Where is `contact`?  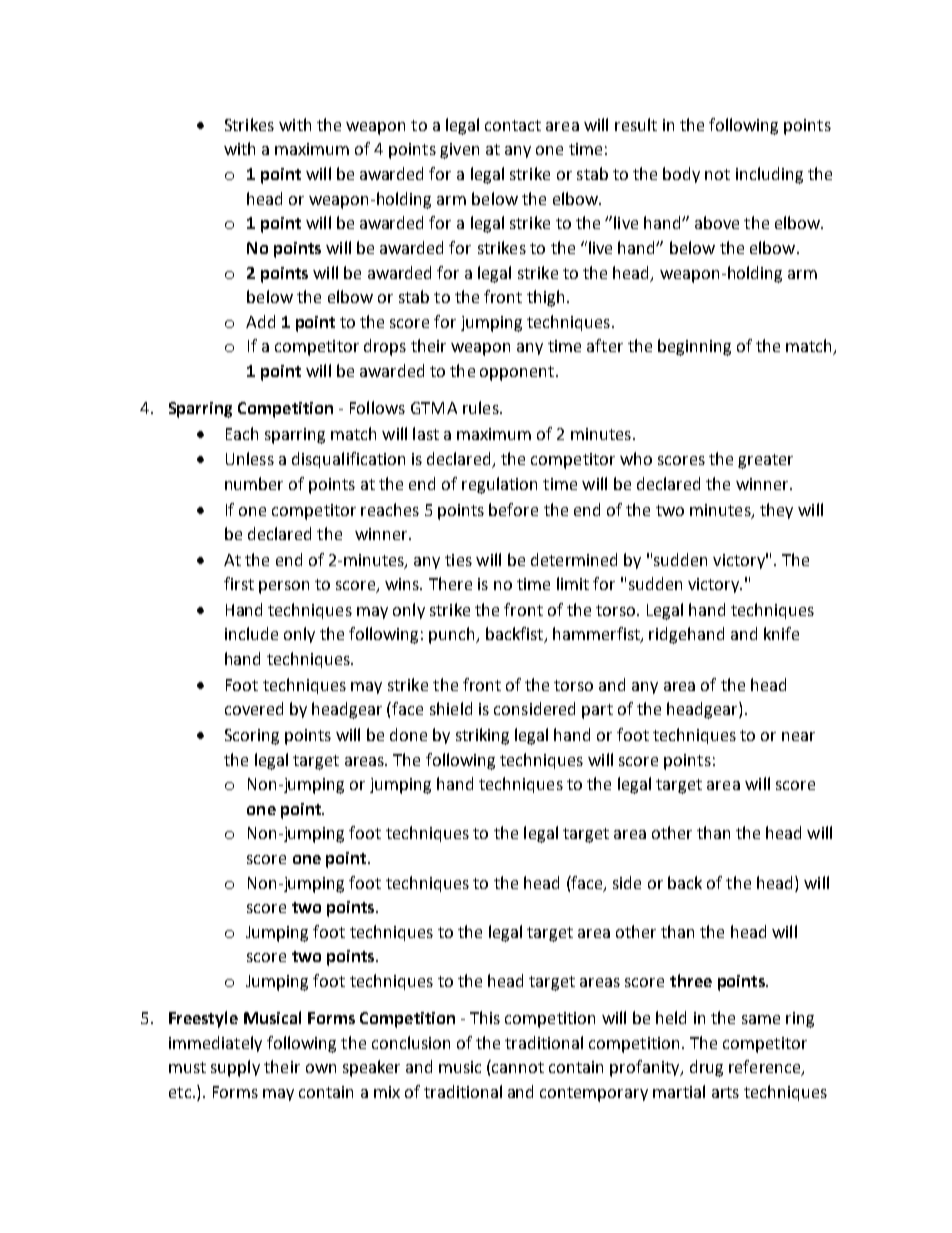 contact is located at coordinates (513, 125).
